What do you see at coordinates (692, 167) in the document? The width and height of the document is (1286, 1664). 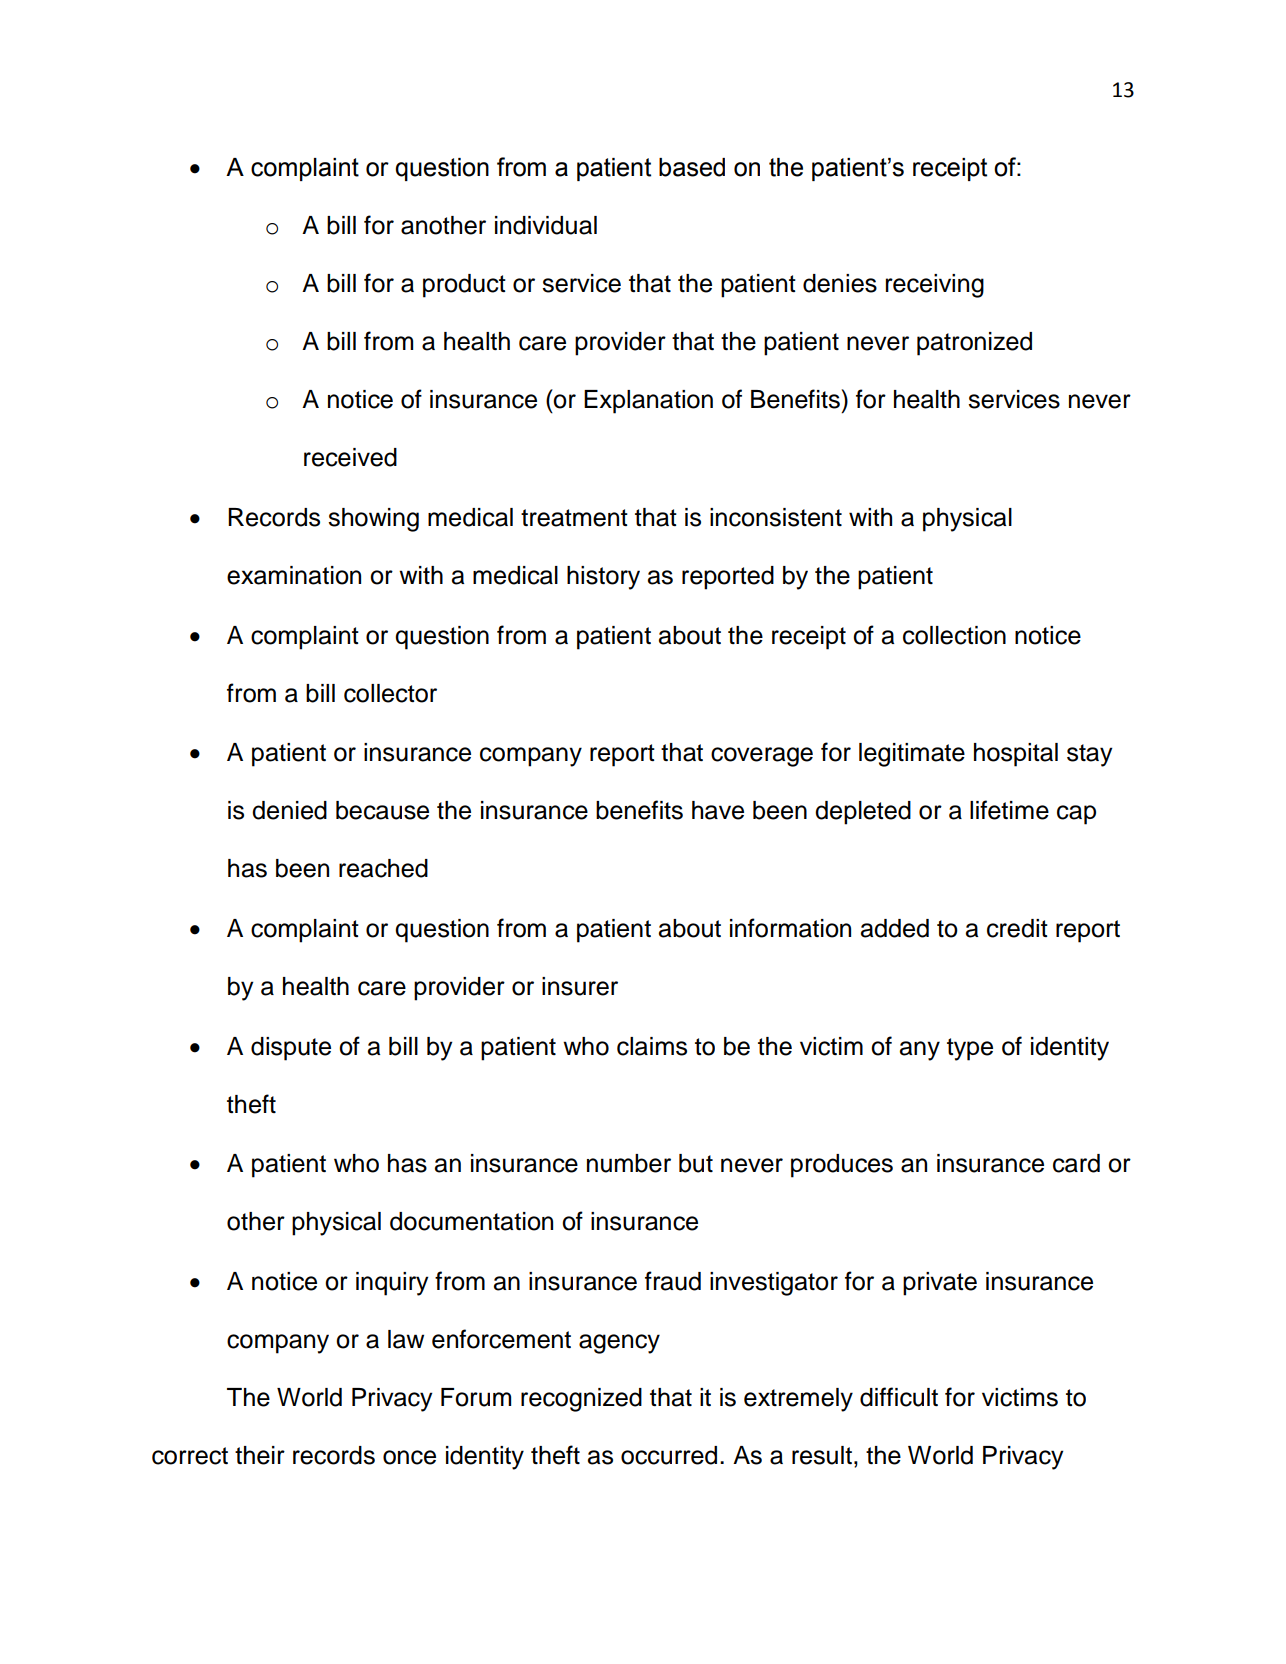 I see `based` at bounding box center [692, 167].
